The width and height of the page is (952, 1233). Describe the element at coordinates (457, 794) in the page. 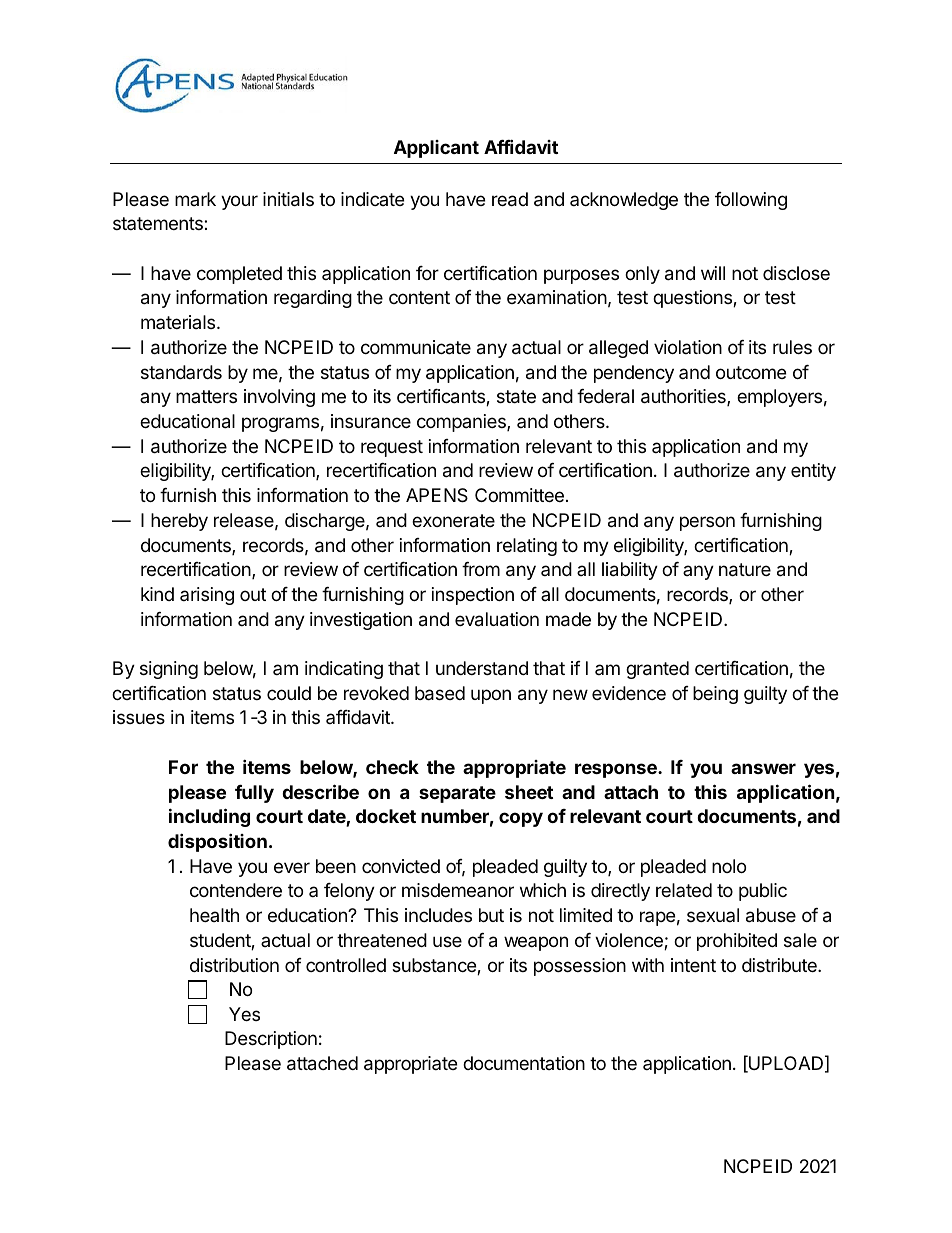

I see `separate` at that location.
